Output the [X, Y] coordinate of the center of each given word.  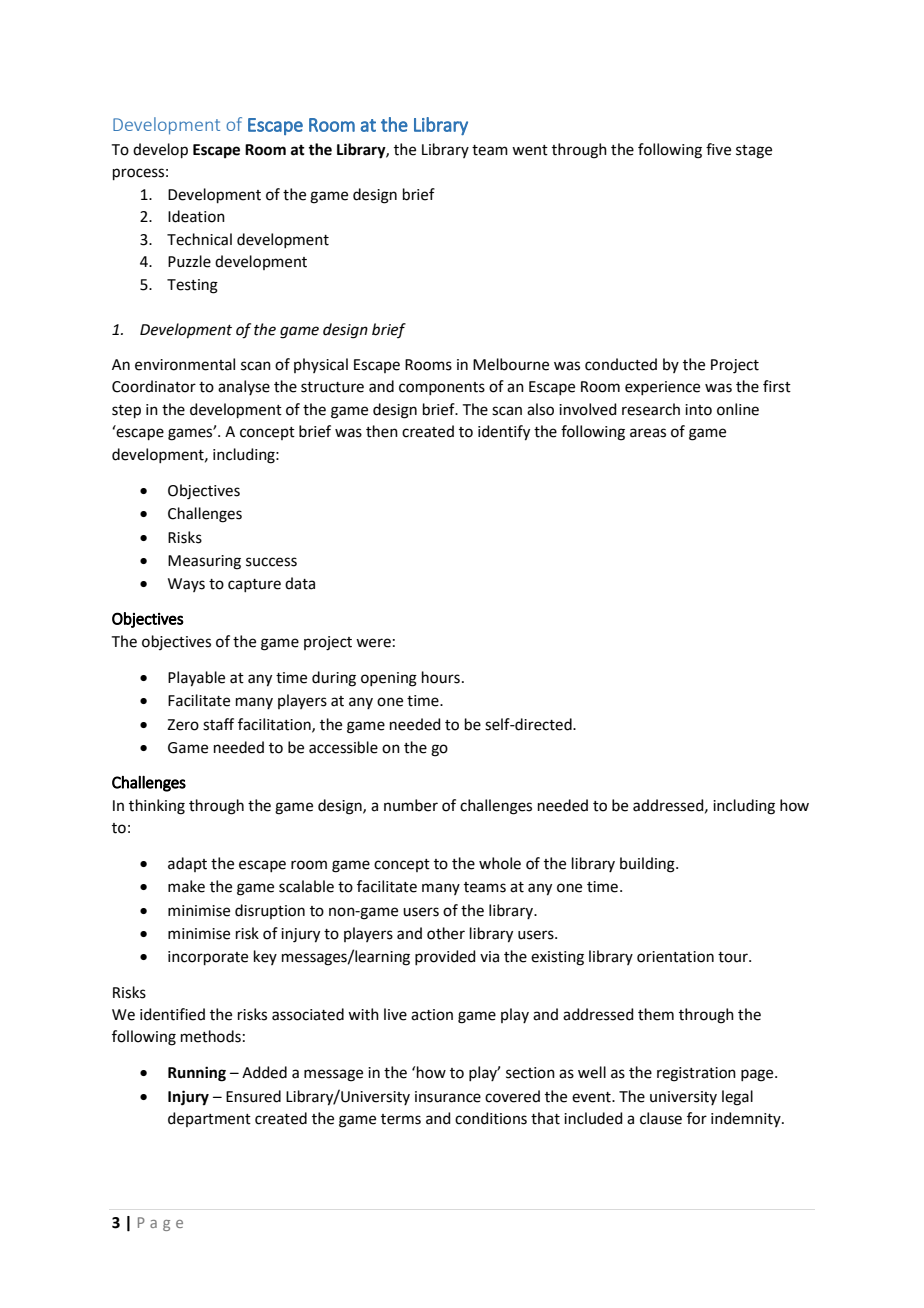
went [530, 150]
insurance [448, 1097]
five [718, 149]
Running [197, 1074]
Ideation [196, 216]
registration [696, 1074]
